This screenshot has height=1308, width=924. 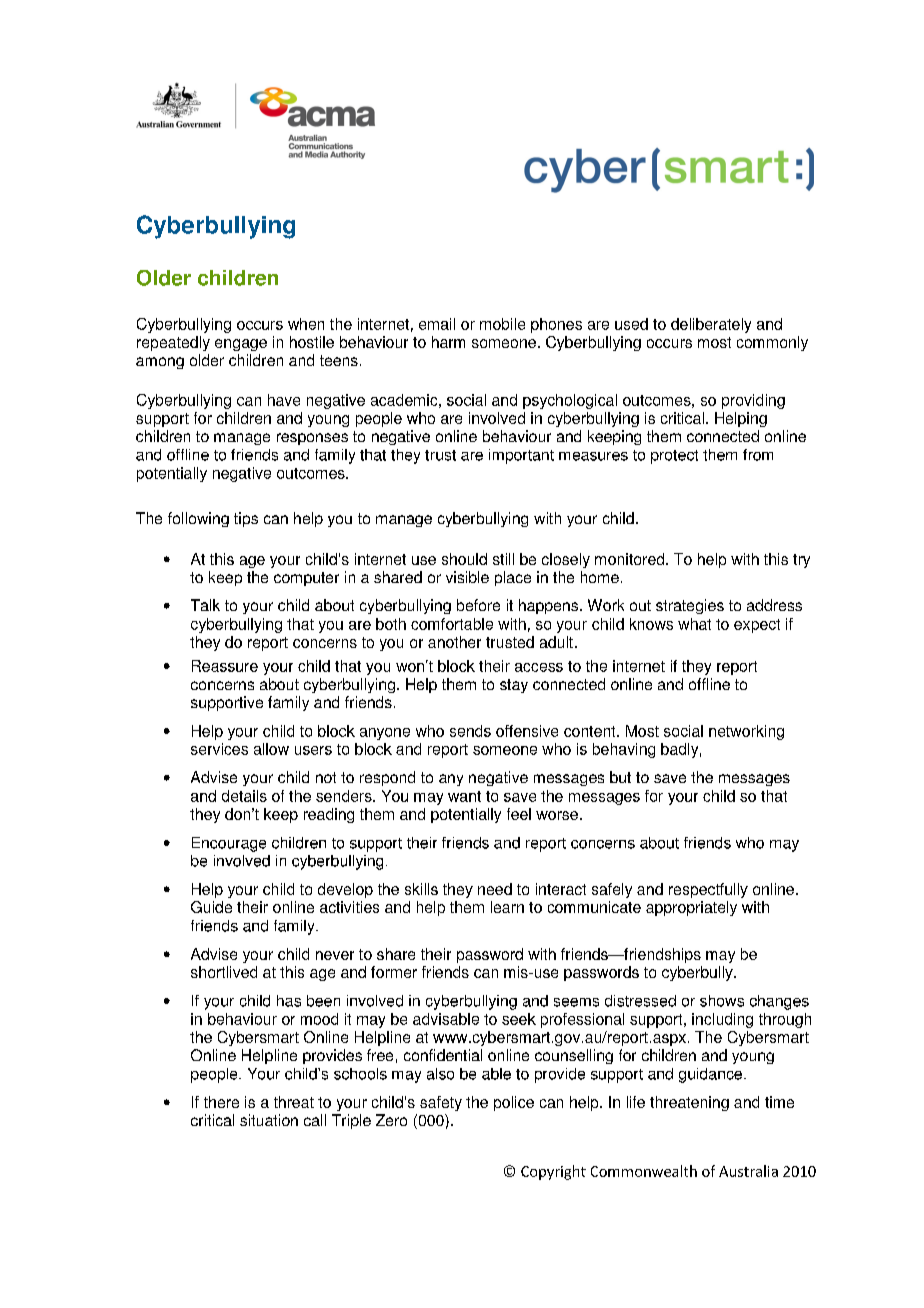 What do you see at coordinates (241, 345) in the screenshot?
I see `engage` at bounding box center [241, 345].
